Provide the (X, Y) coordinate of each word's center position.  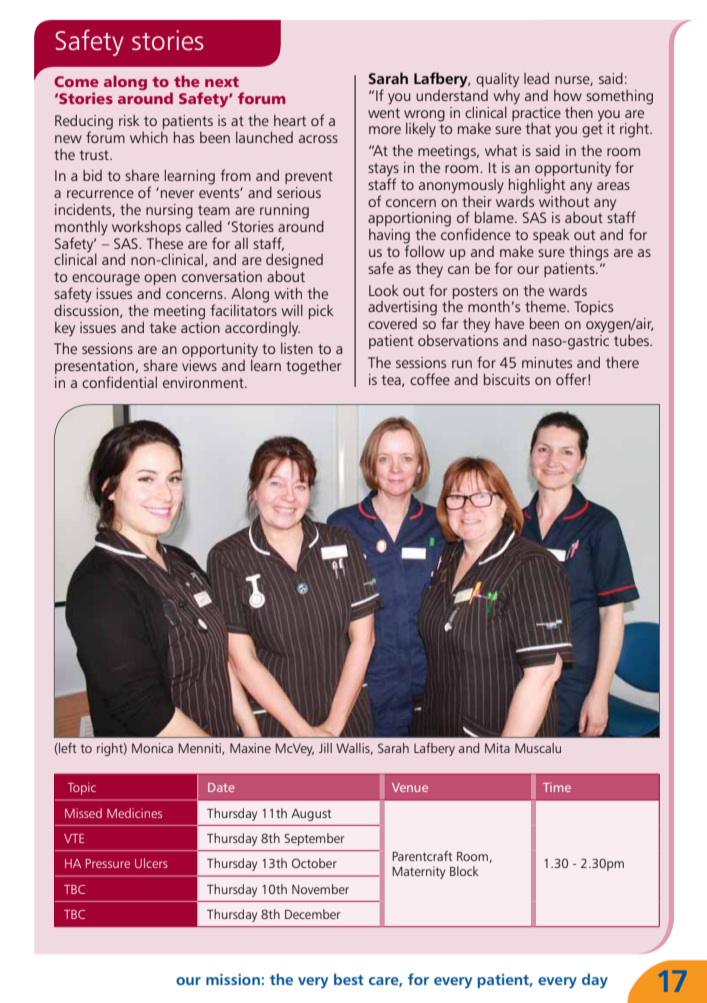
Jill (325, 748)
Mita (497, 748)
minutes (547, 362)
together (313, 367)
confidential (119, 382)
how (568, 95)
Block (464, 871)
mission (233, 979)
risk (129, 120)
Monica (152, 748)
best (349, 979)
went (384, 113)
